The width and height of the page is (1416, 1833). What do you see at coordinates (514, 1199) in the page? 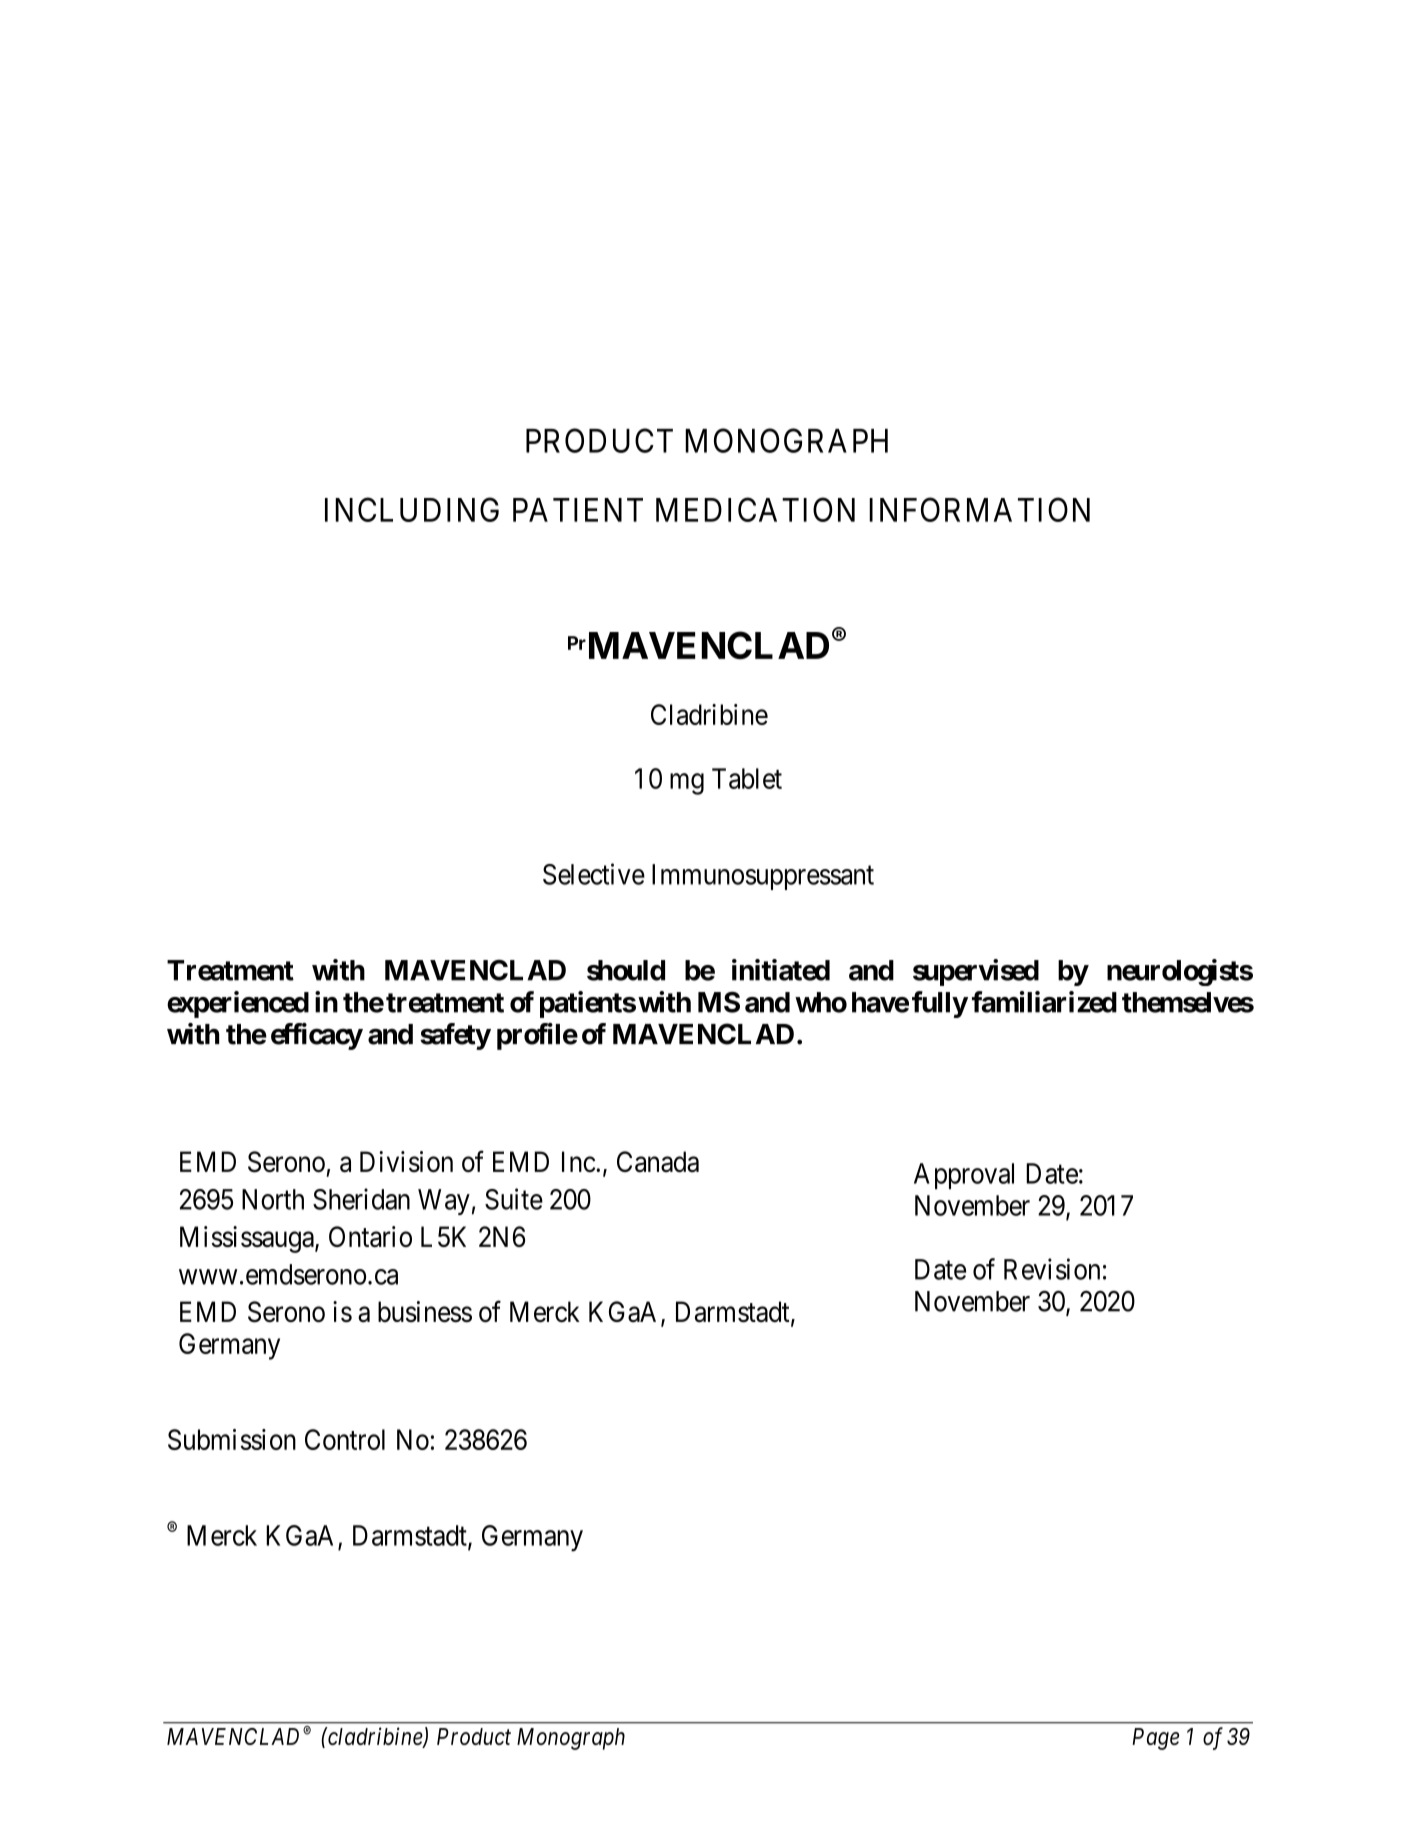
I see `Suite` at bounding box center [514, 1199].
